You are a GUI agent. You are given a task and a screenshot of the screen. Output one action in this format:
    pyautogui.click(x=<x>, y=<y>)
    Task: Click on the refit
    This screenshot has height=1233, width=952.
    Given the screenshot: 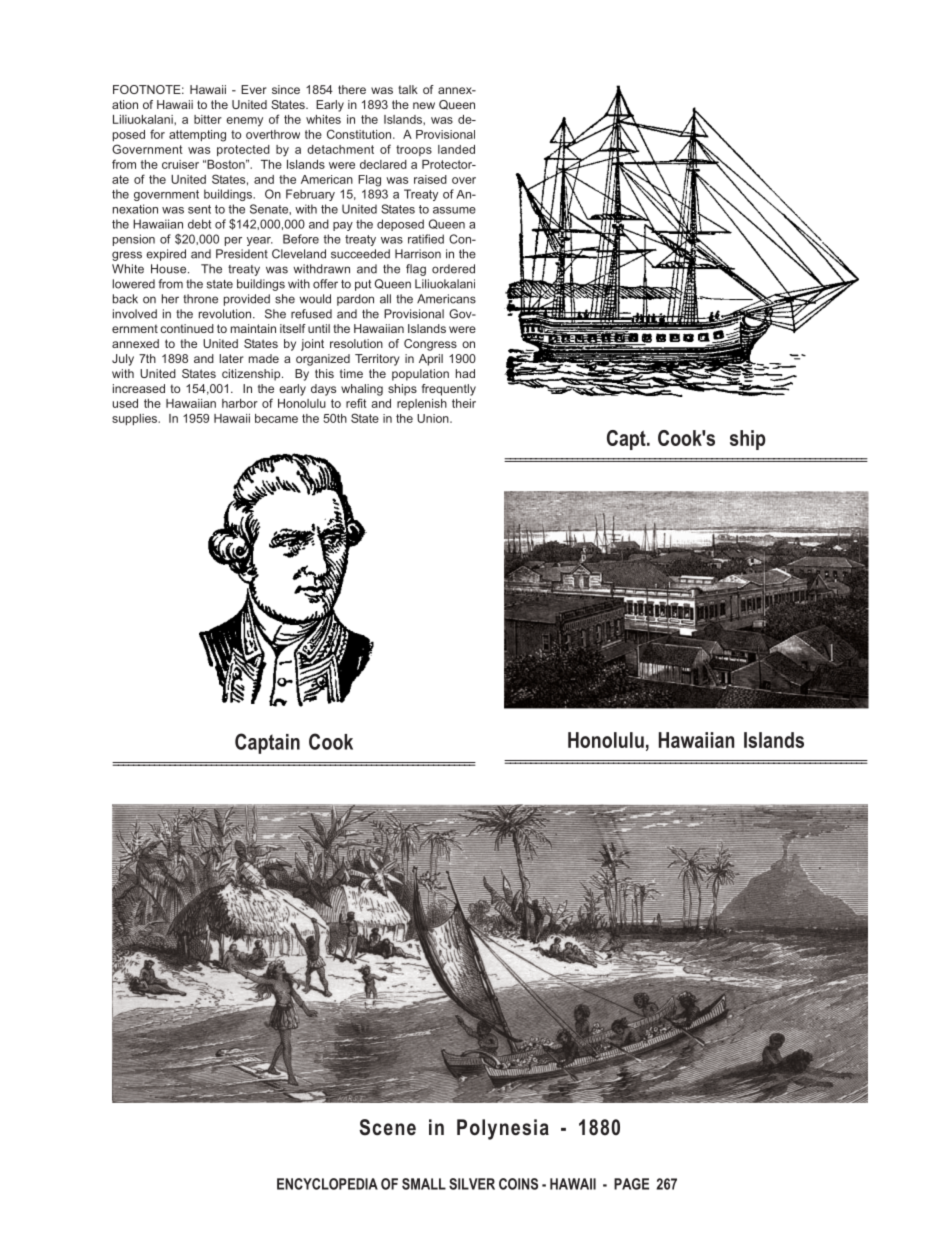 What is the action you would take?
    pyautogui.click(x=356, y=403)
